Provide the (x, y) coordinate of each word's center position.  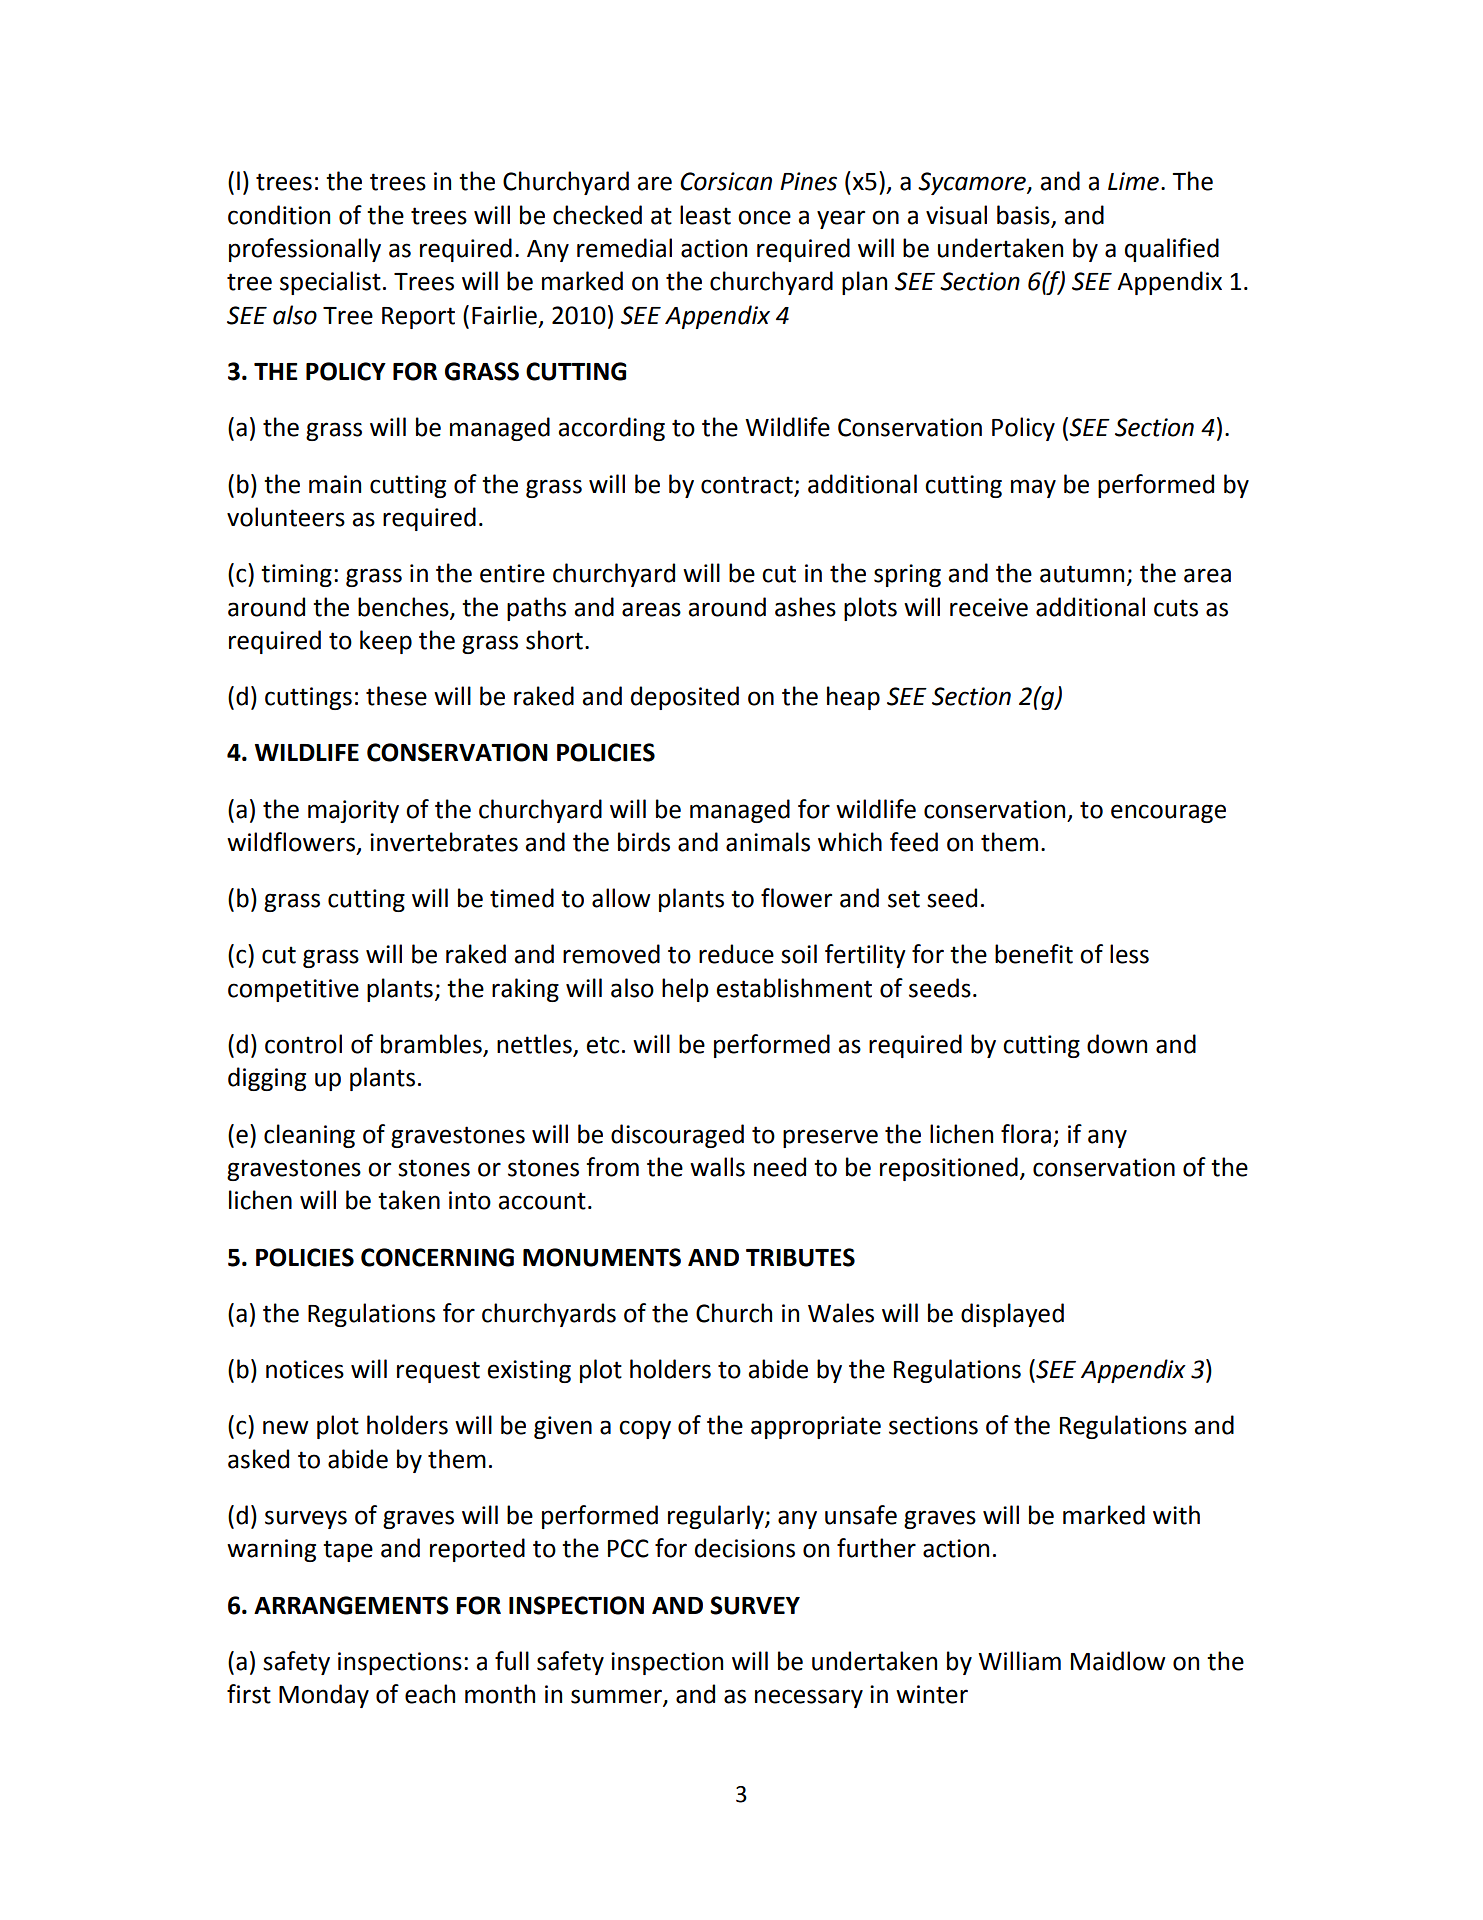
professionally (305, 250)
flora (1026, 1134)
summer (617, 1697)
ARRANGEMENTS (351, 1605)
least (705, 215)
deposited (685, 698)
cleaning (309, 1136)
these (396, 696)
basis (1023, 215)
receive (989, 607)
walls (717, 1167)
